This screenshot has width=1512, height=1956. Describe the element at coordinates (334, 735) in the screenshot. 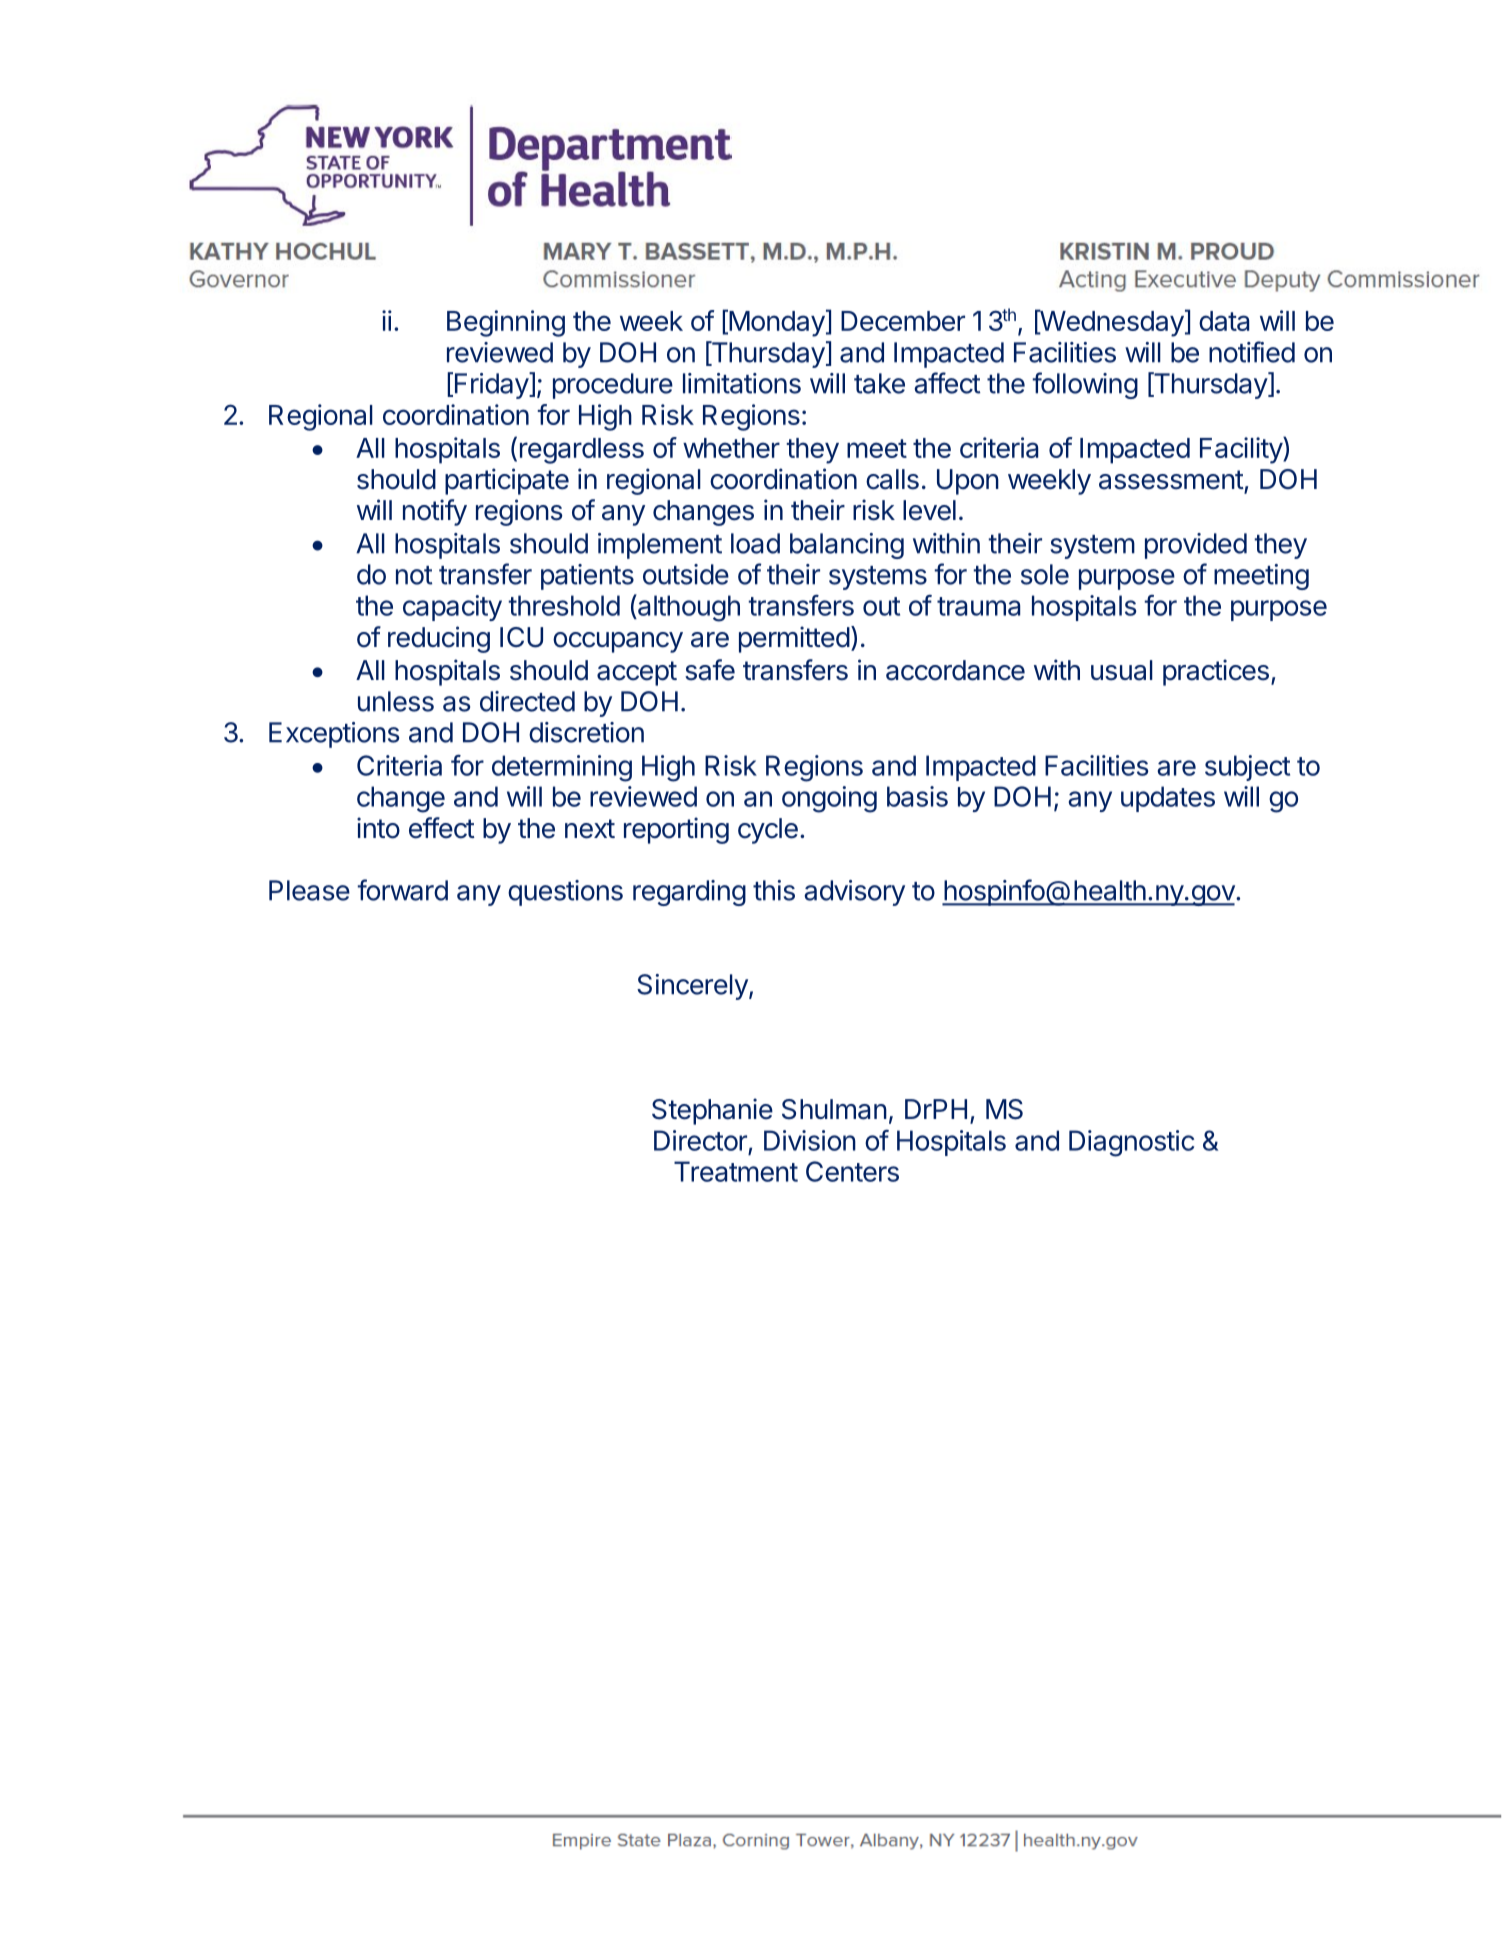

I see `Exceptions` at that location.
